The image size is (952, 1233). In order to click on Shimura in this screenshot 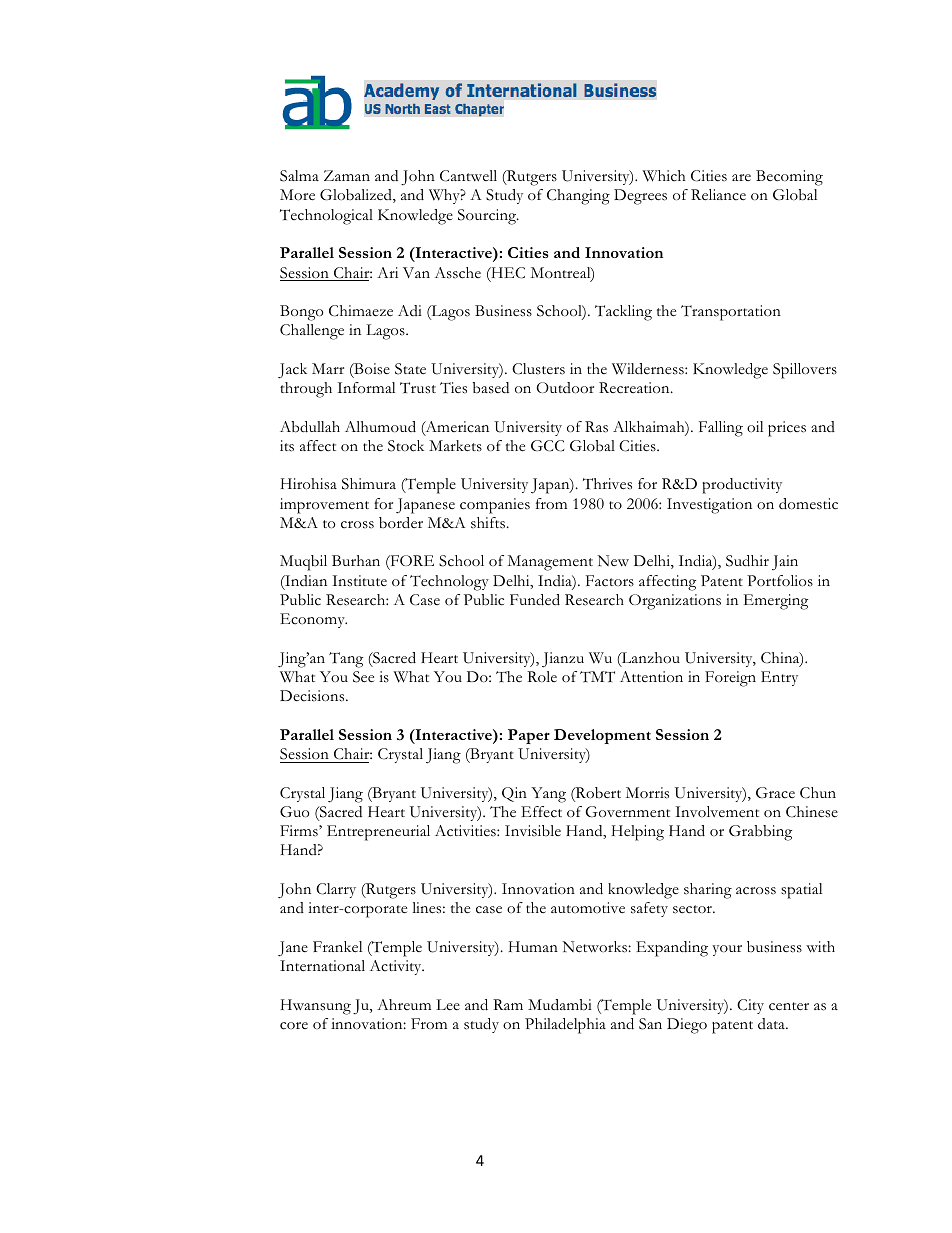, I will do `click(369, 484)`.
